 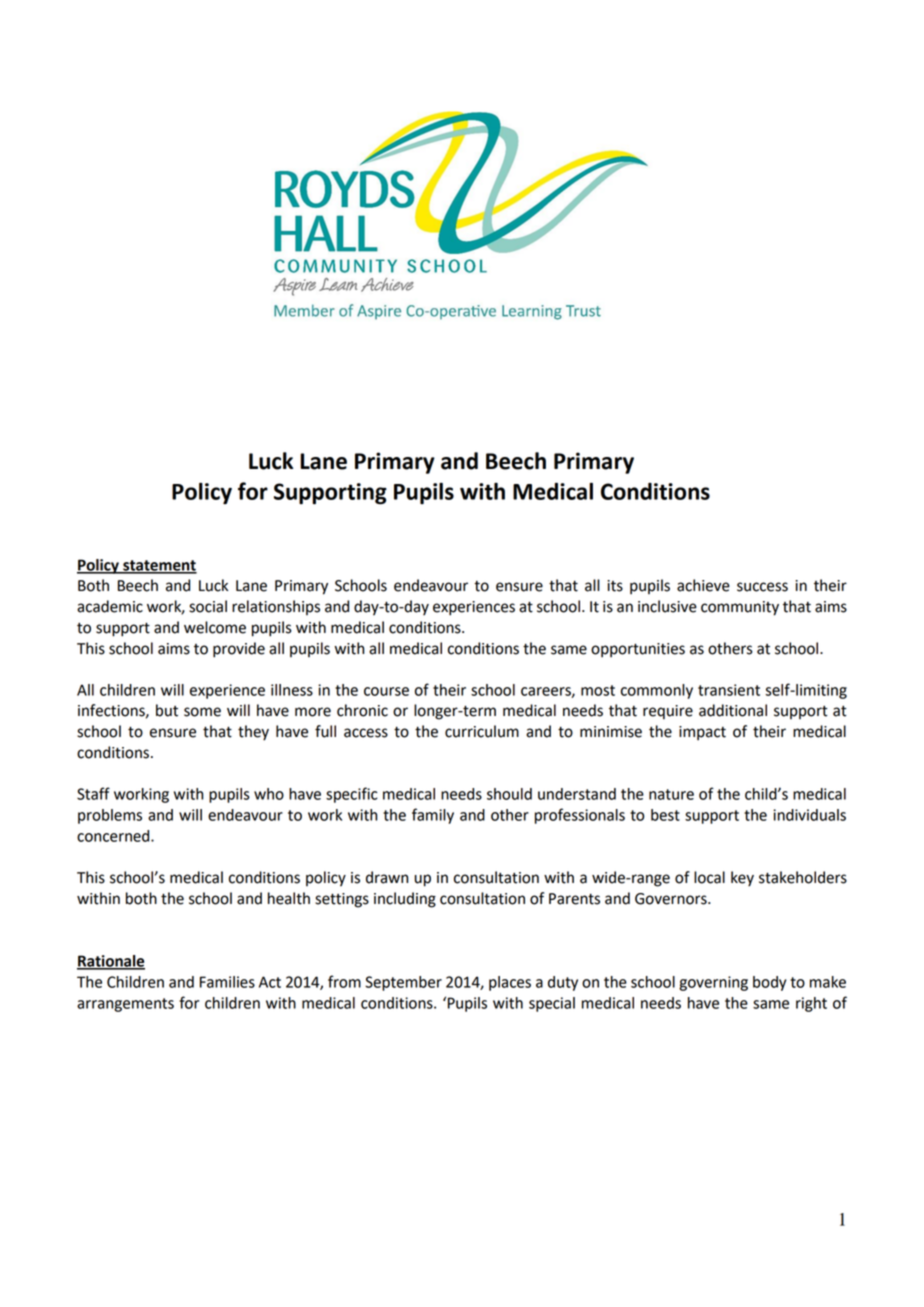 What do you see at coordinates (762, 587) in the screenshot?
I see `success` at bounding box center [762, 587].
